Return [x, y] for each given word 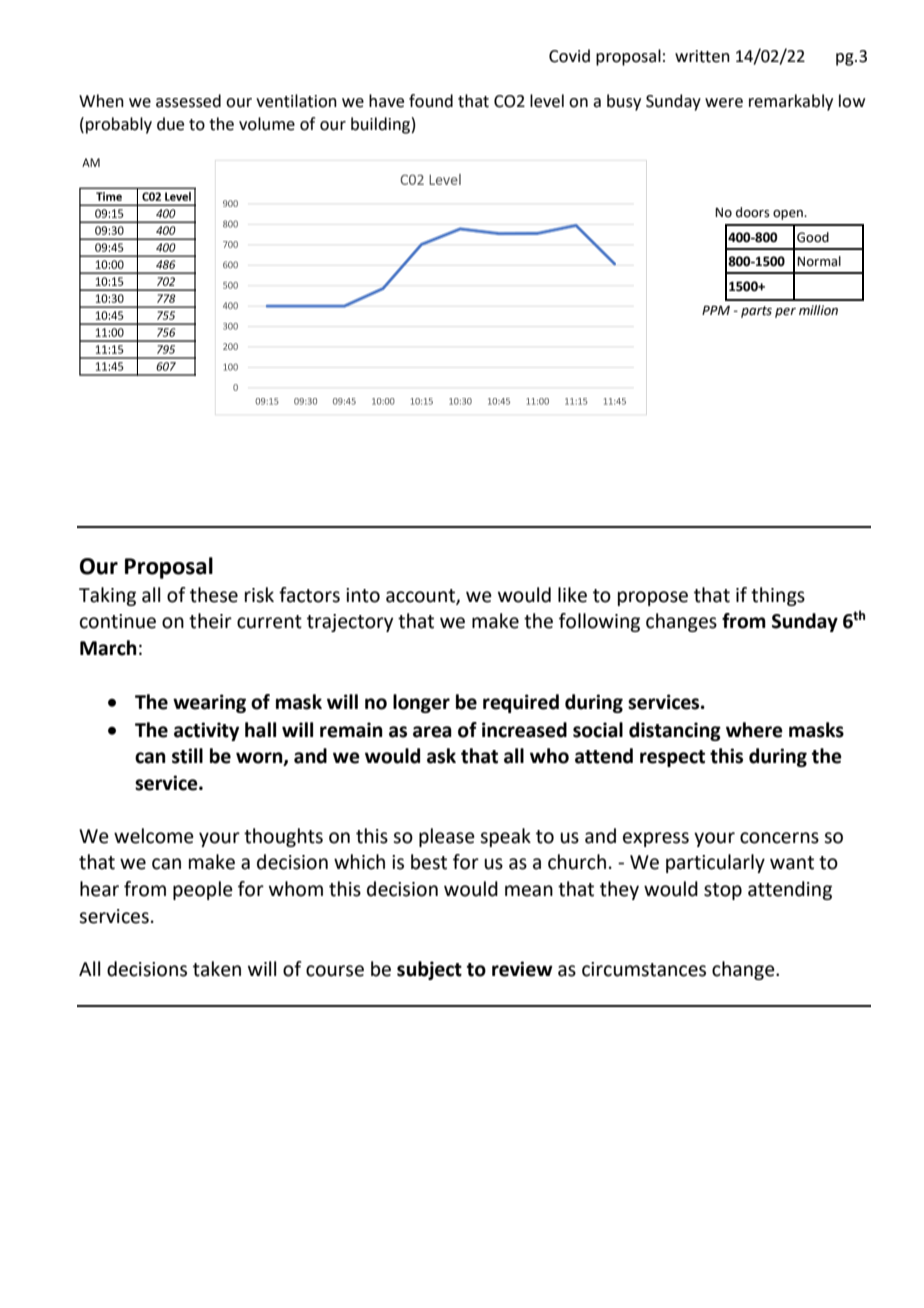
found [431, 101]
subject [429, 970]
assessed [188, 101]
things [778, 596]
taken [217, 969]
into [363, 595]
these [214, 595]
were [724, 103]
